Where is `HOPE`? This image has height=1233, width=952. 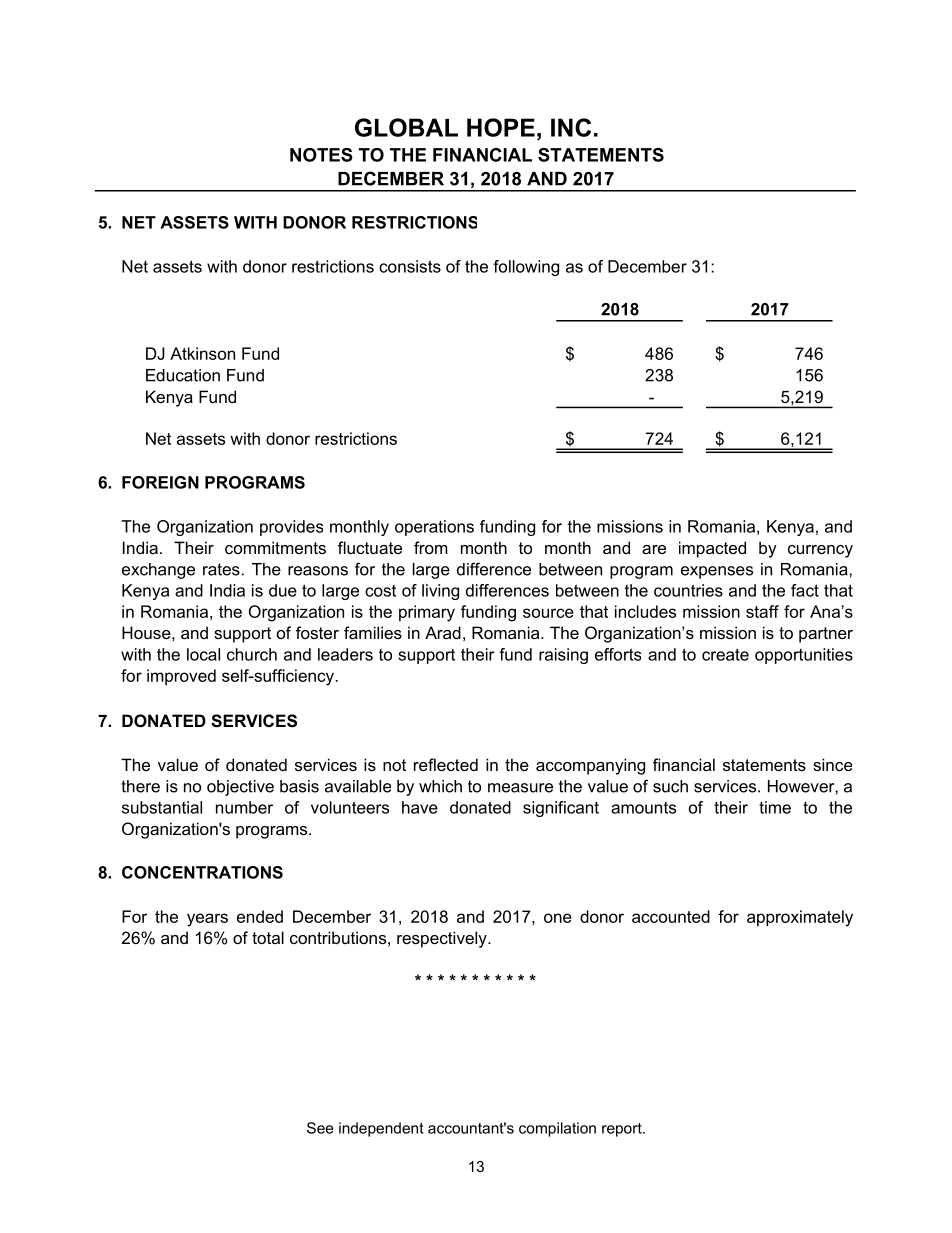 HOPE is located at coordinates (501, 127).
